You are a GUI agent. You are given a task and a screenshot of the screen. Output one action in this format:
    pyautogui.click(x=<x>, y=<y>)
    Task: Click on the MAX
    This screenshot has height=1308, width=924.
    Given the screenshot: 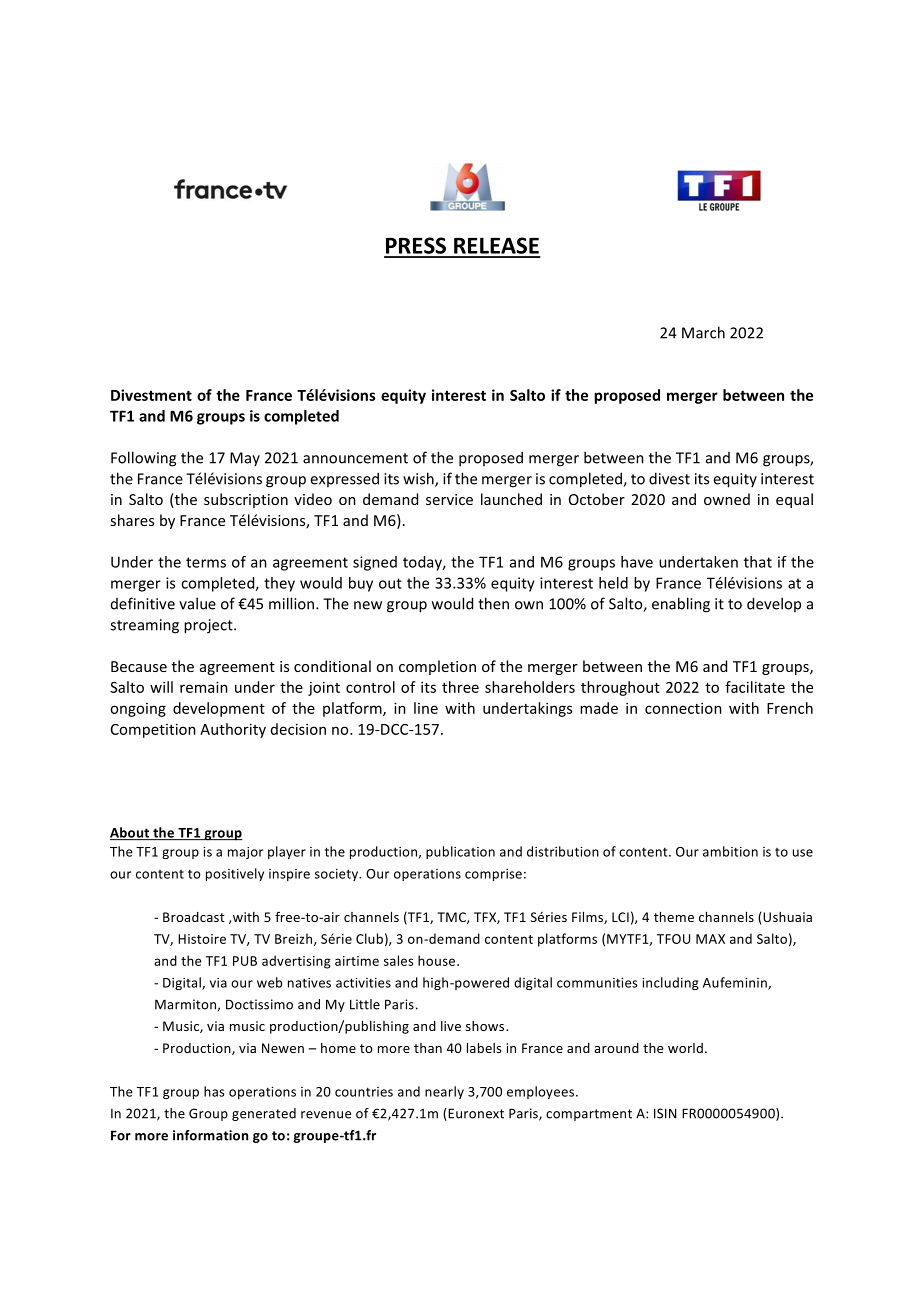 What is the action you would take?
    pyautogui.click(x=710, y=939)
